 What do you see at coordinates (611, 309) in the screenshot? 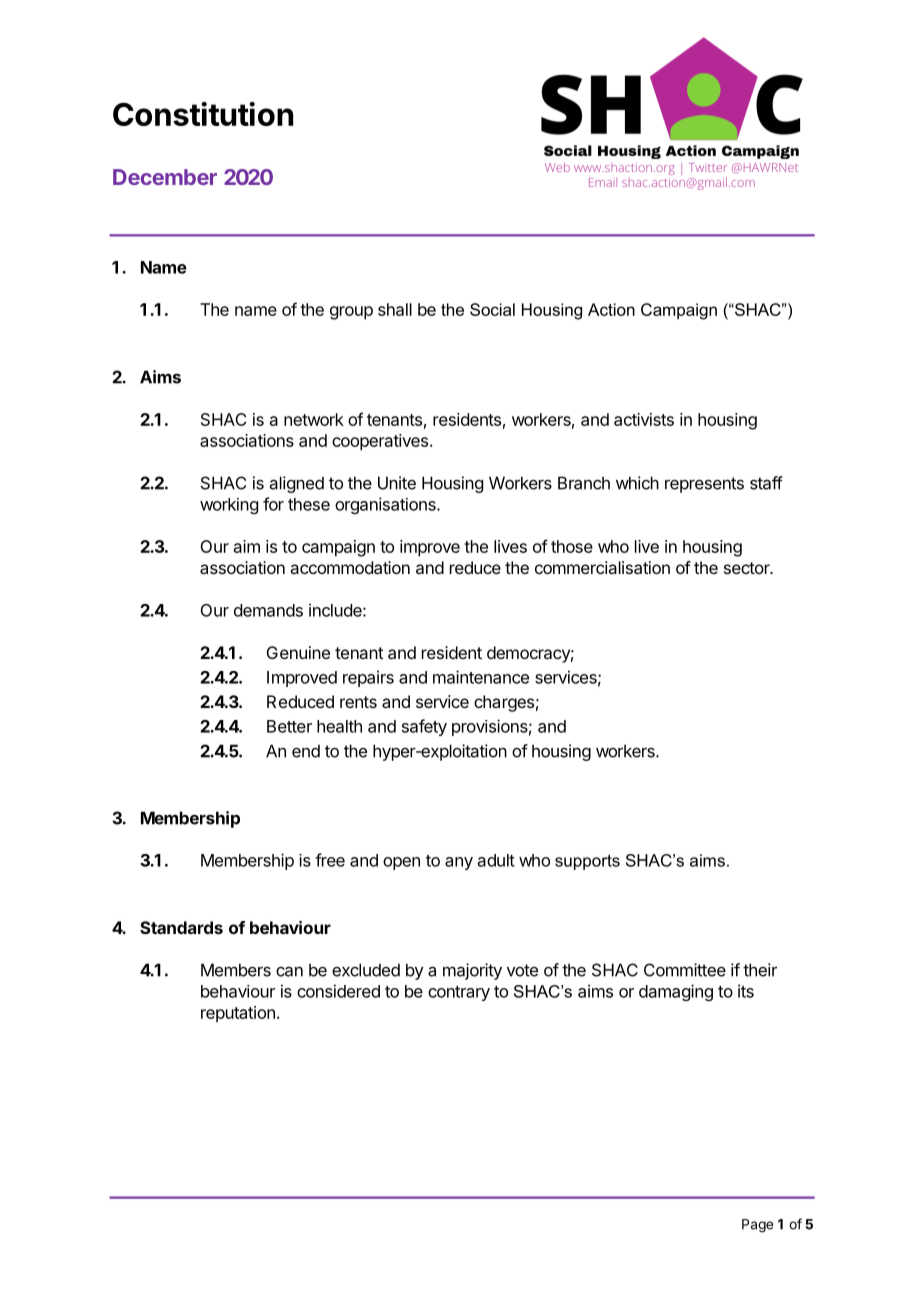
I see `Action` at bounding box center [611, 309].
